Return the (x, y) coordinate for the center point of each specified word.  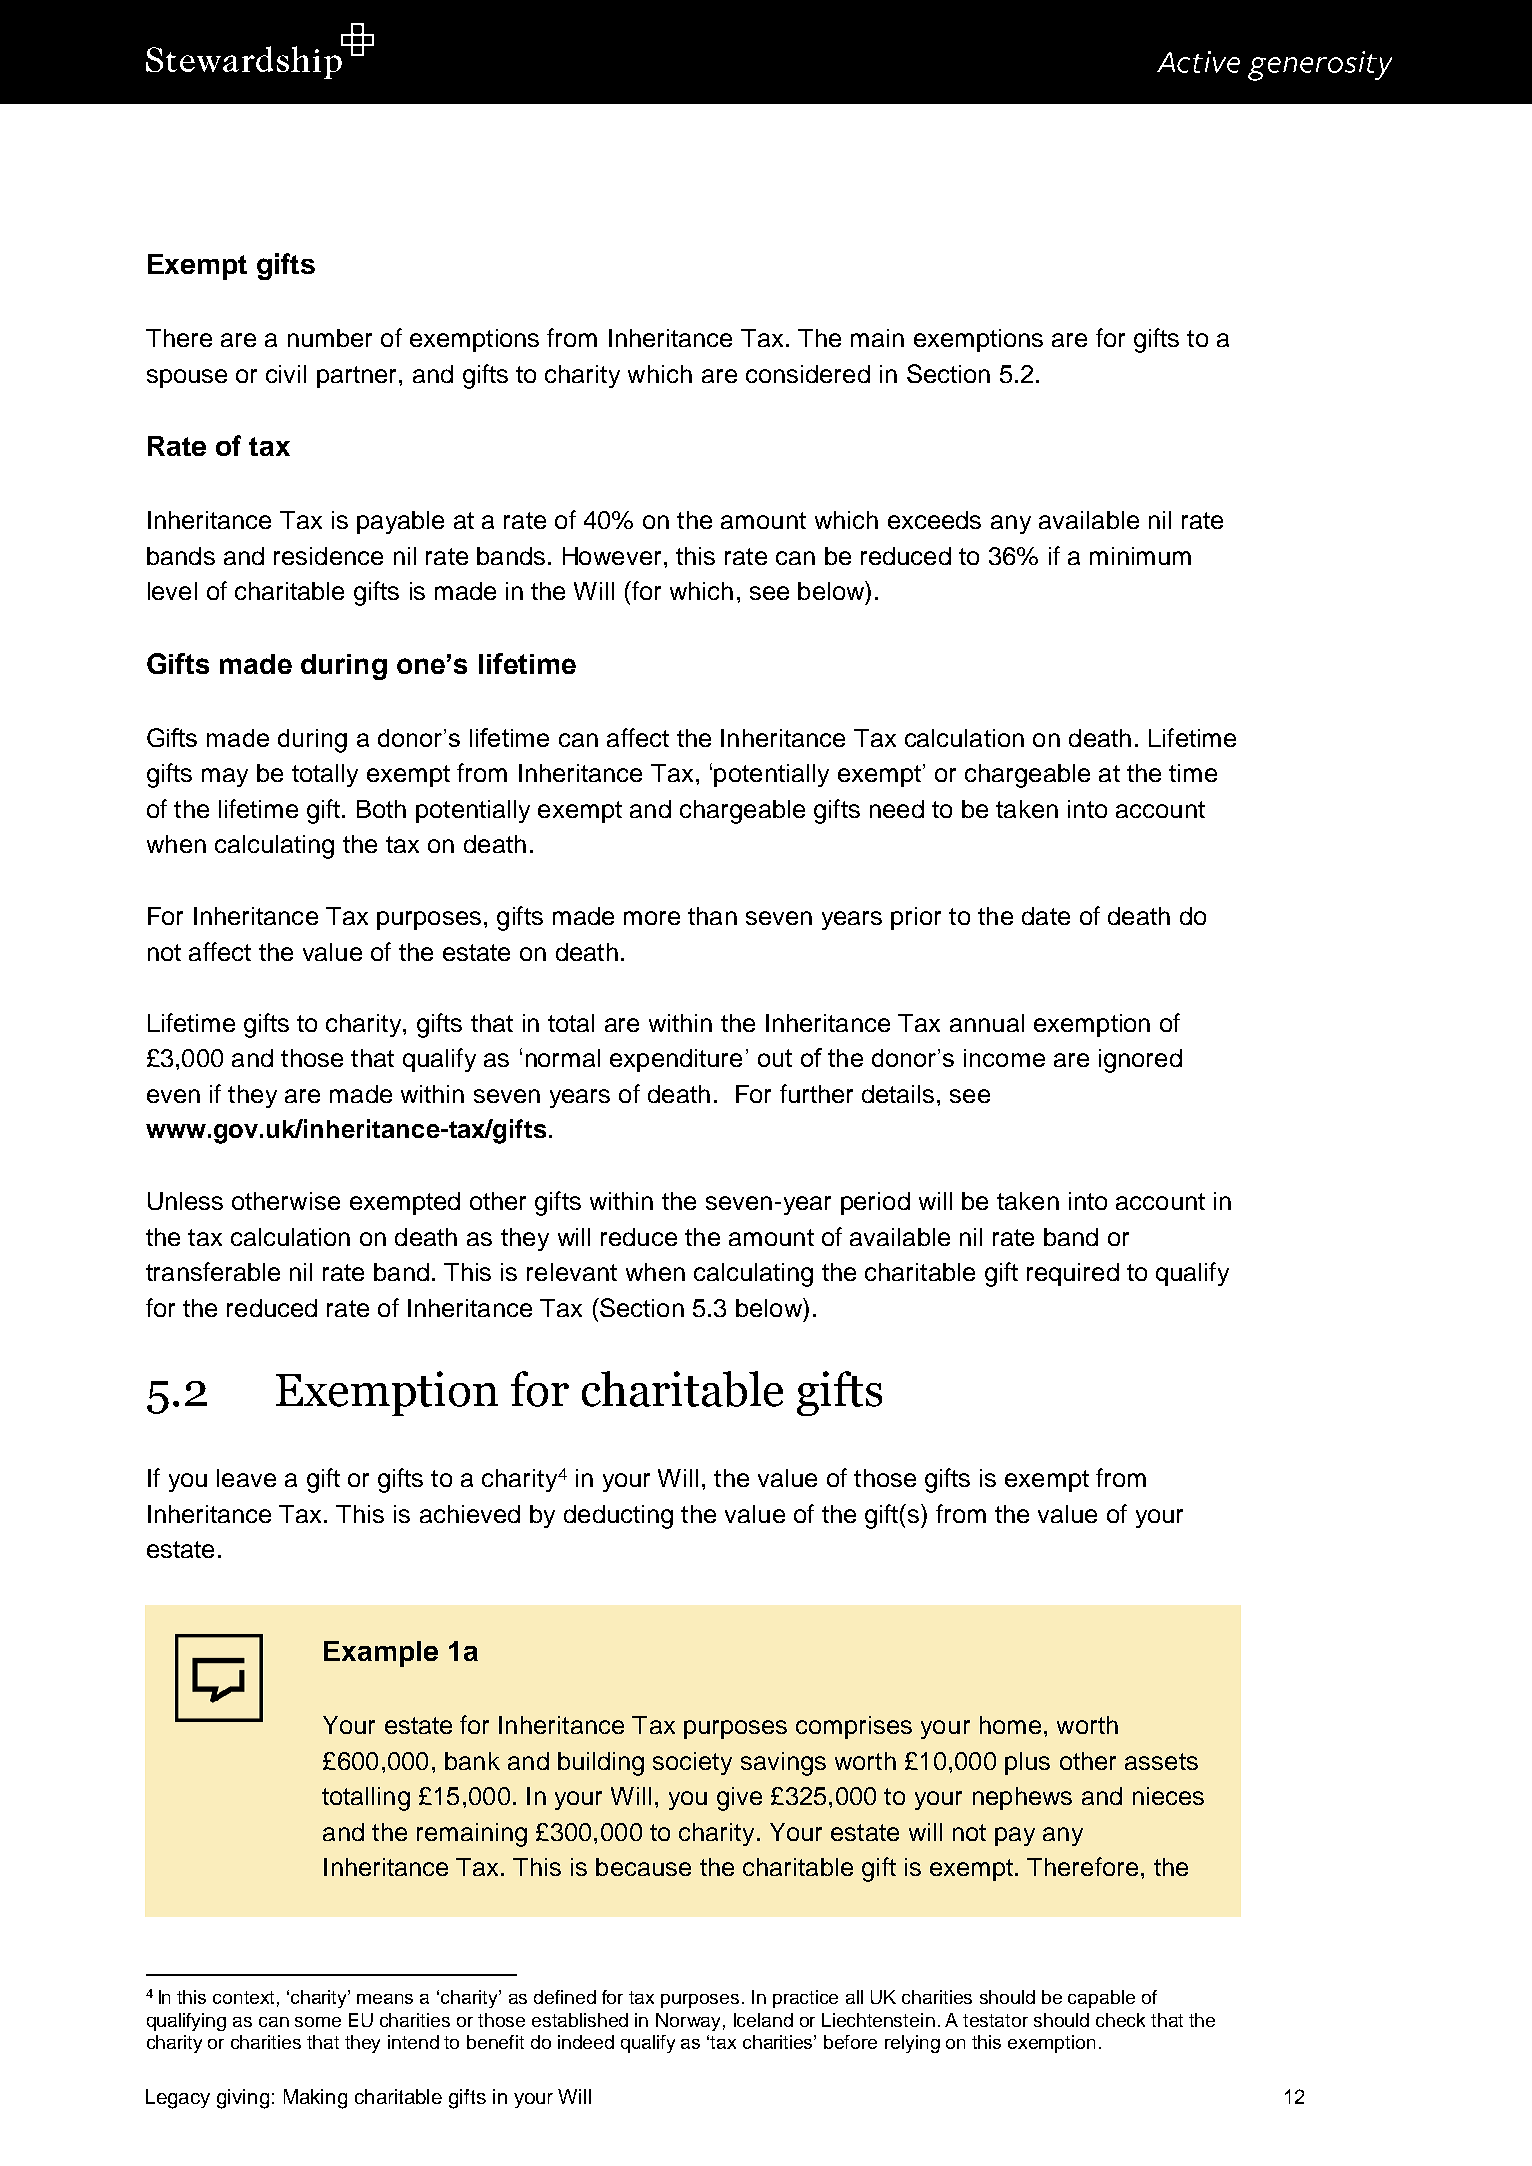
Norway (688, 2022)
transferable (213, 1271)
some (318, 2022)
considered (808, 374)
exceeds (934, 520)
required (1073, 1274)
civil (286, 374)
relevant (572, 1272)
